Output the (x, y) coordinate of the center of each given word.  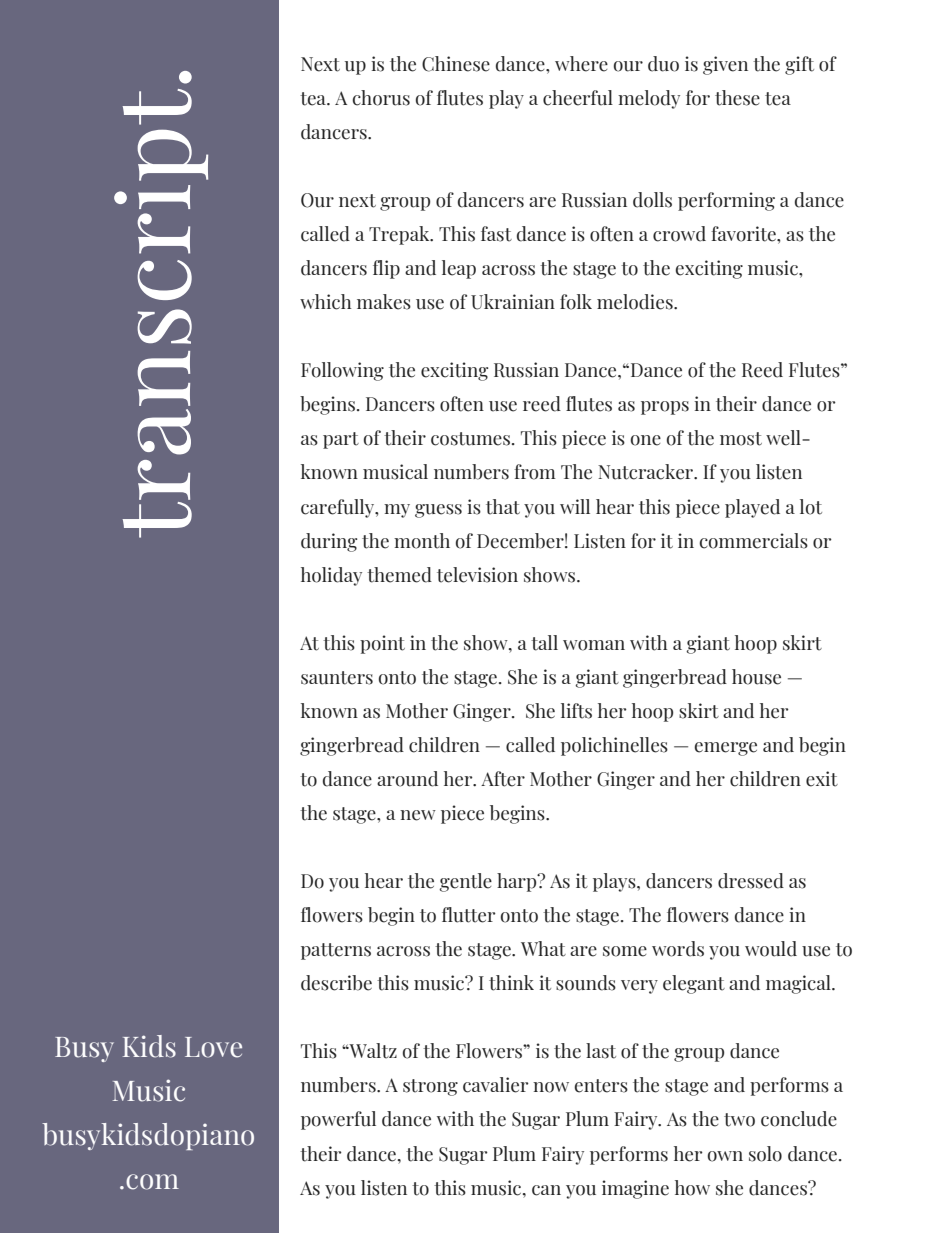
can (546, 1190)
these (737, 98)
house (756, 677)
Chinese (456, 64)
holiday (331, 576)
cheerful (578, 98)
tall (544, 643)
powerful (338, 1120)
